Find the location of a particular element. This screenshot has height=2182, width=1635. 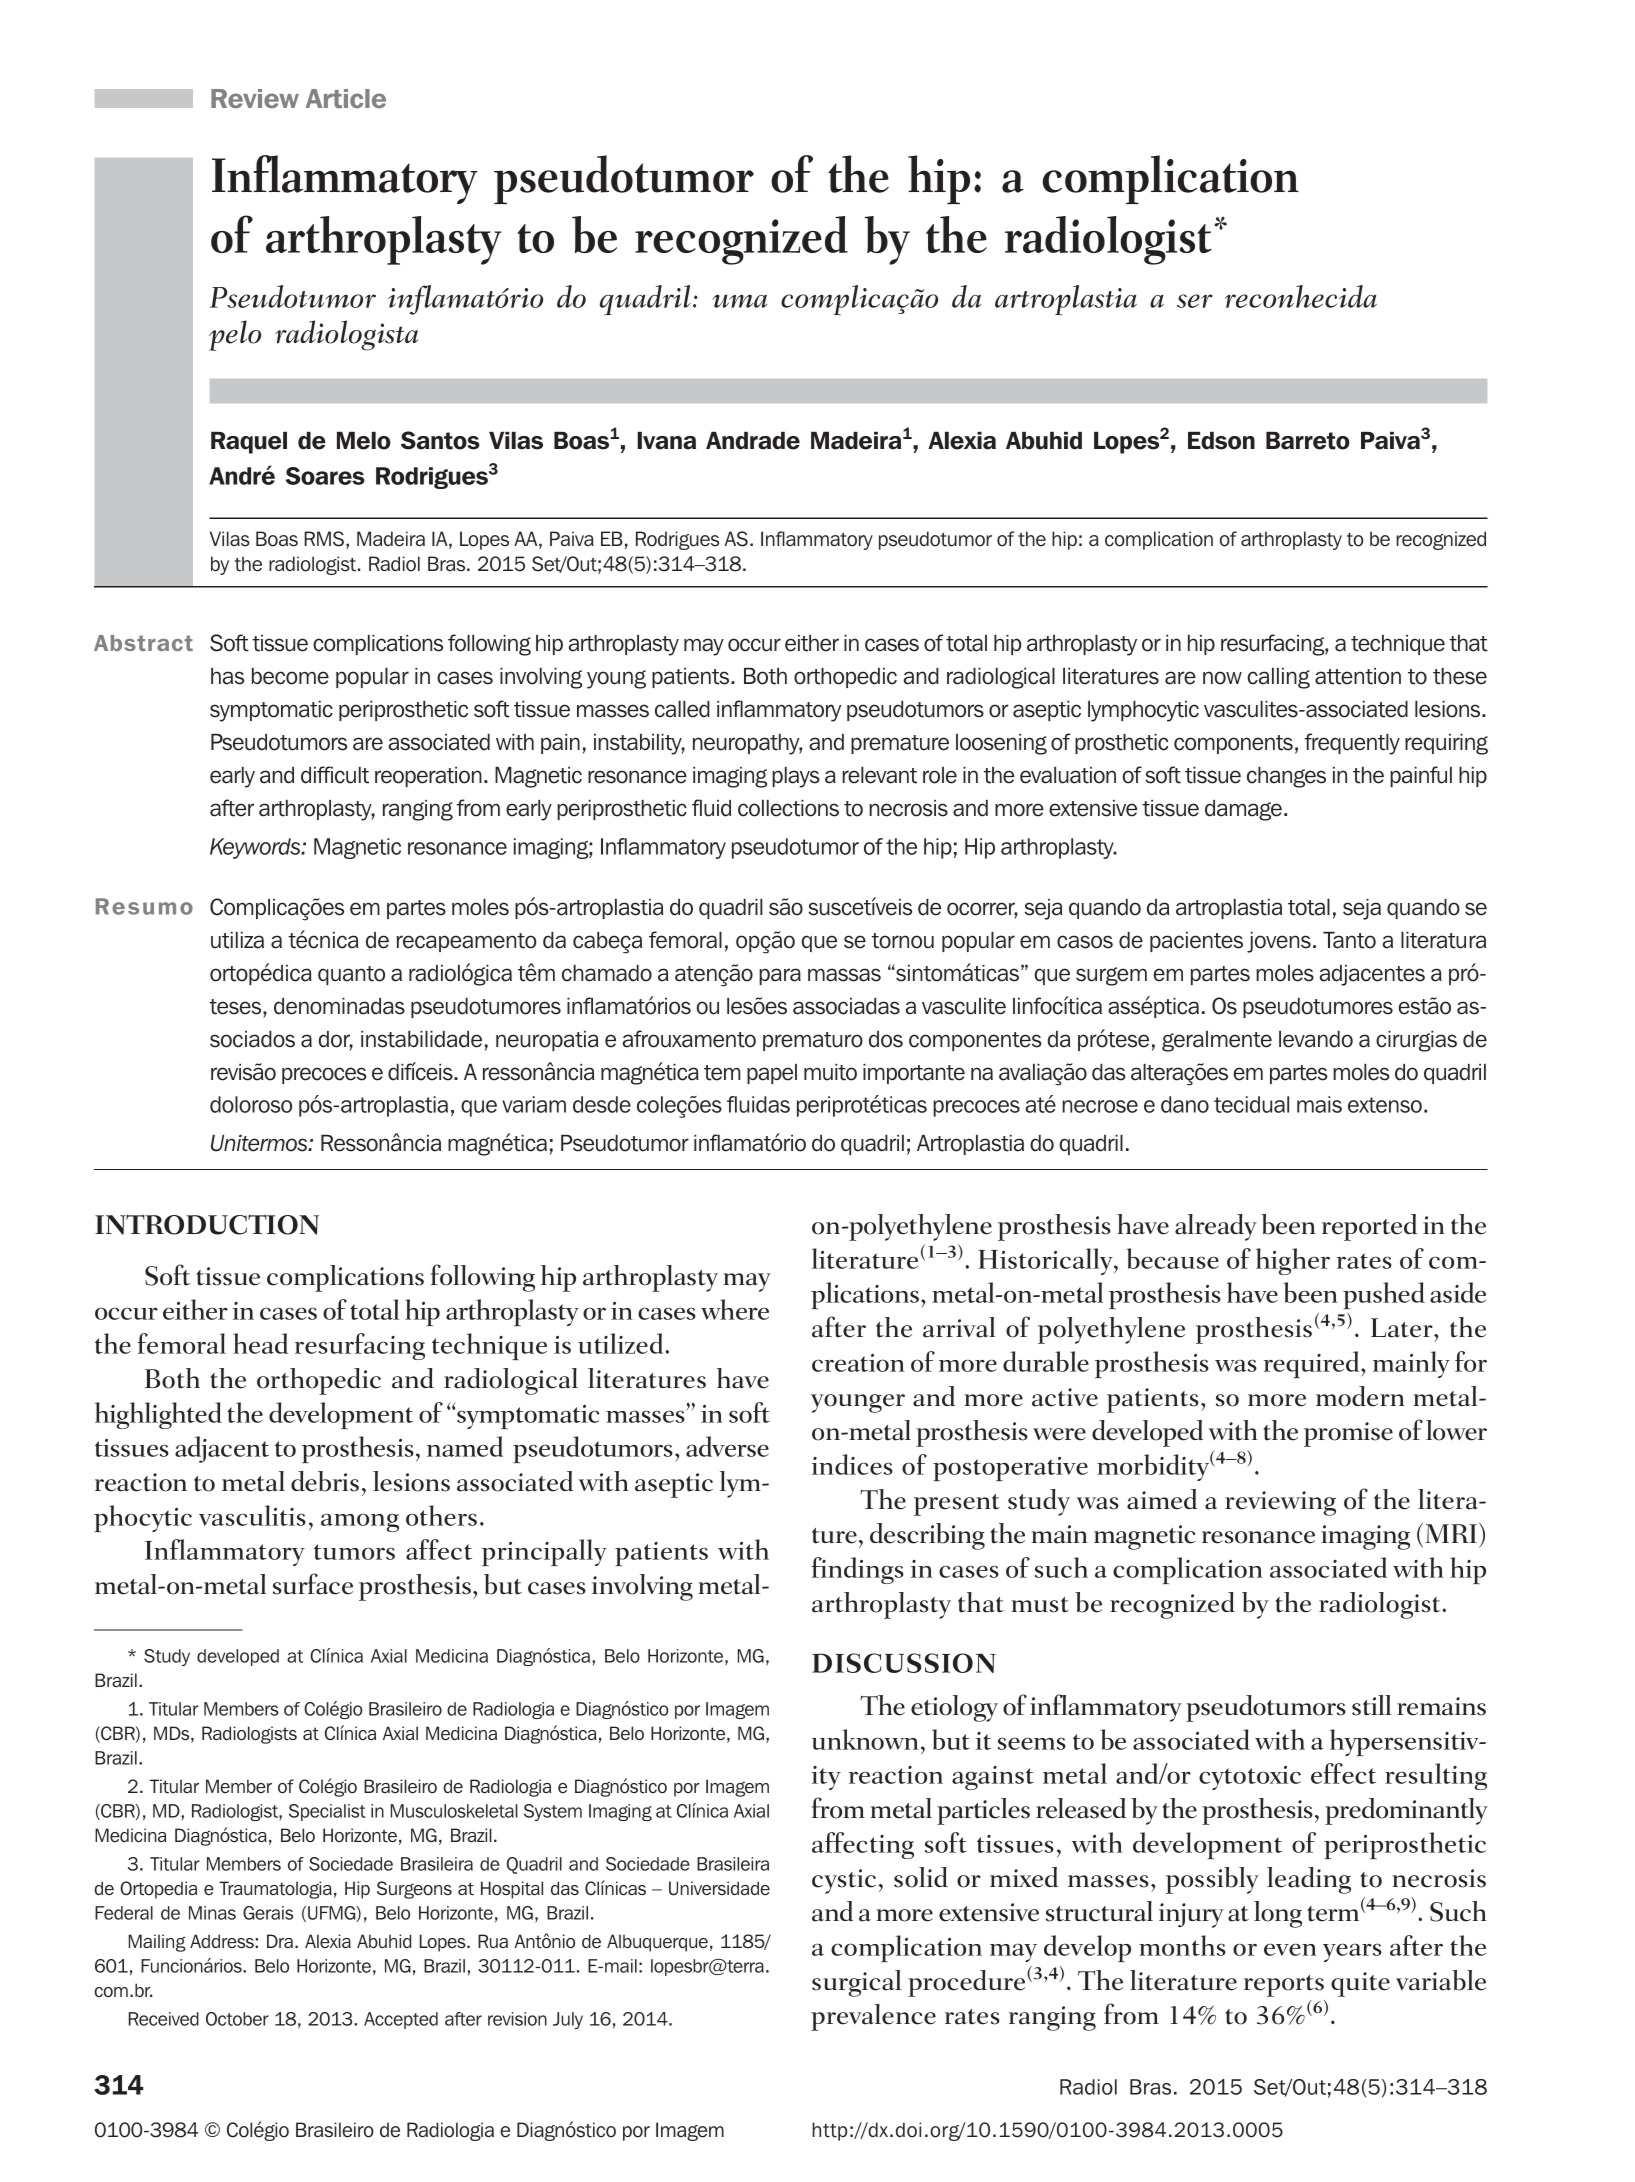

changes is located at coordinates (1286, 777).
